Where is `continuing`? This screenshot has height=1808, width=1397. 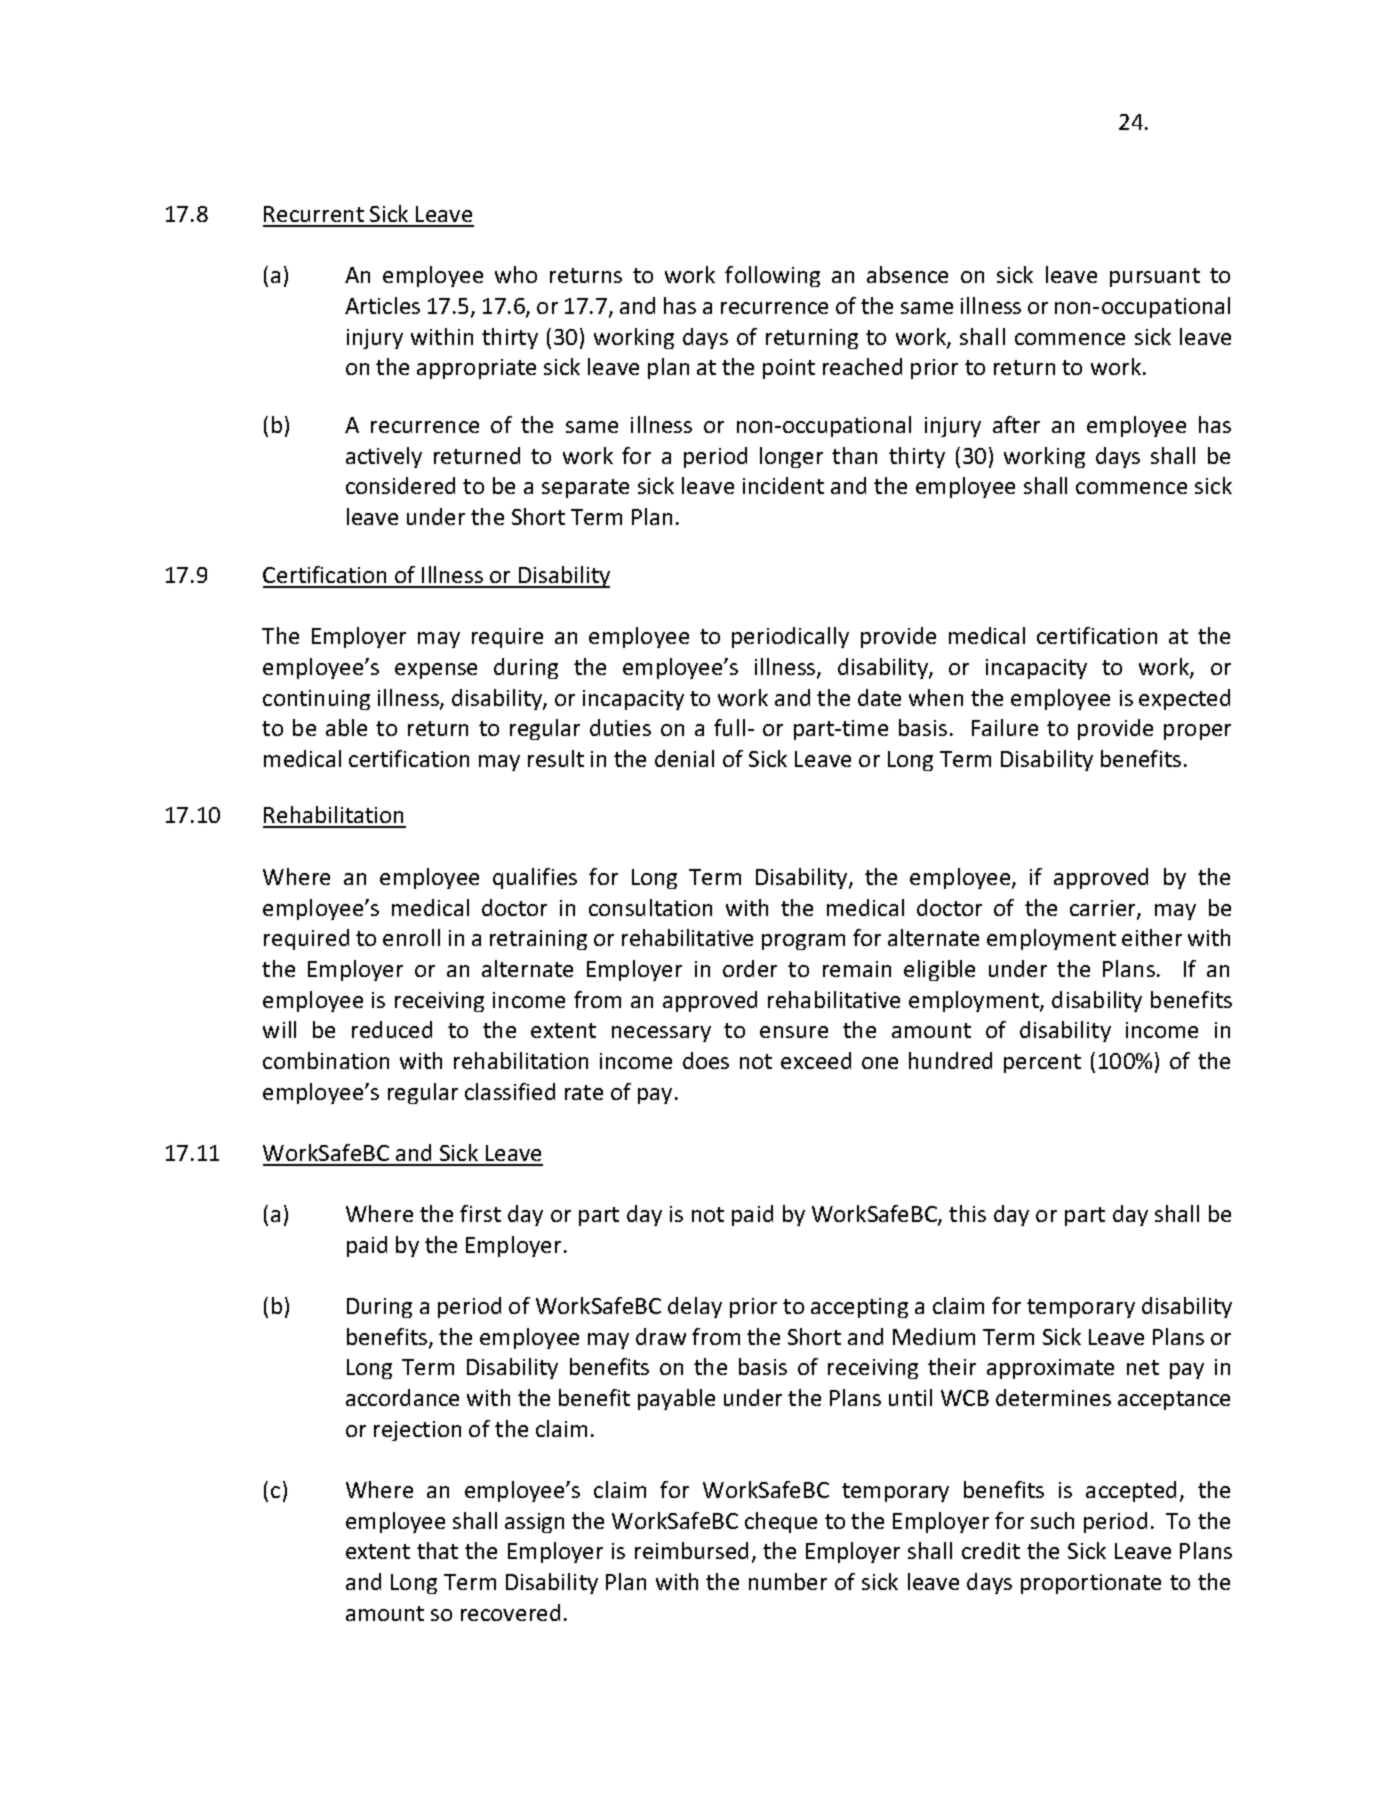
continuing is located at coordinates (316, 700).
